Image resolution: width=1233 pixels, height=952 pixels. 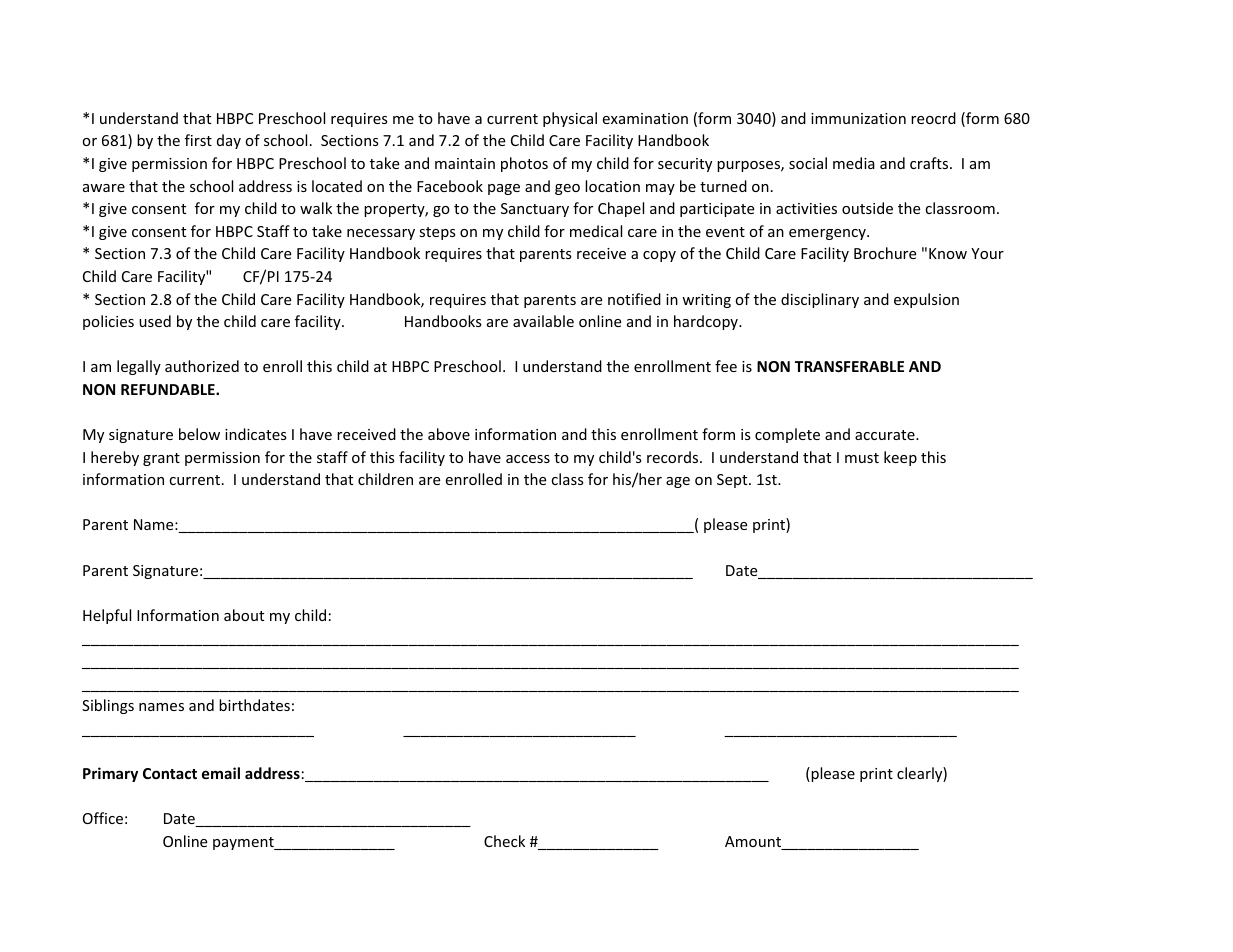 I want to click on expulsion, so click(x=926, y=300).
